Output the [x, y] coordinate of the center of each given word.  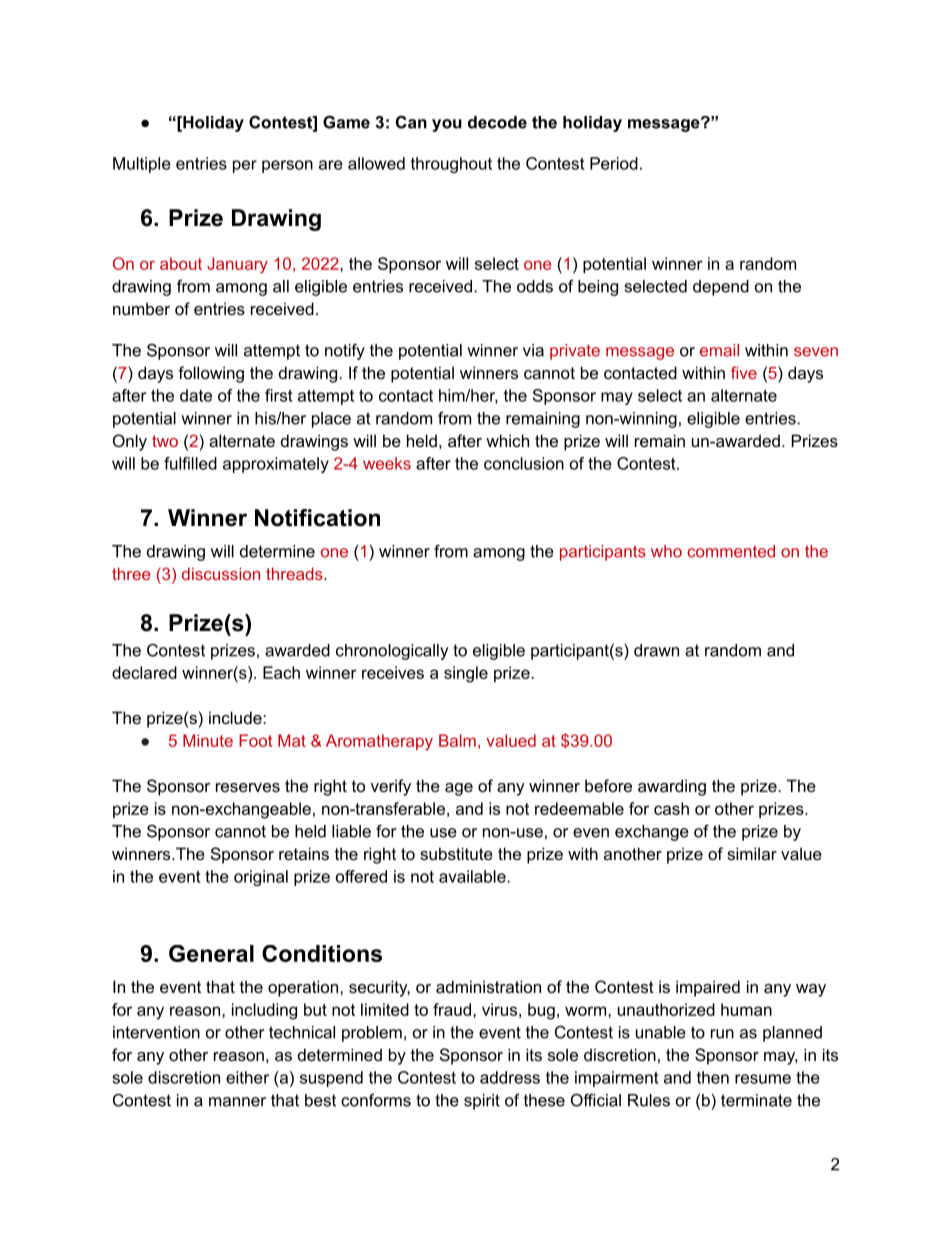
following [211, 374]
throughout [451, 165]
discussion [221, 573]
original [261, 878]
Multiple [142, 165]
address [510, 1077]
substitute [456, 853]
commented [731, 551]
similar [752, 853]
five [744, 372]
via [533, 350]
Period [614, 163]
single [466, 674]
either [247, 1077]
